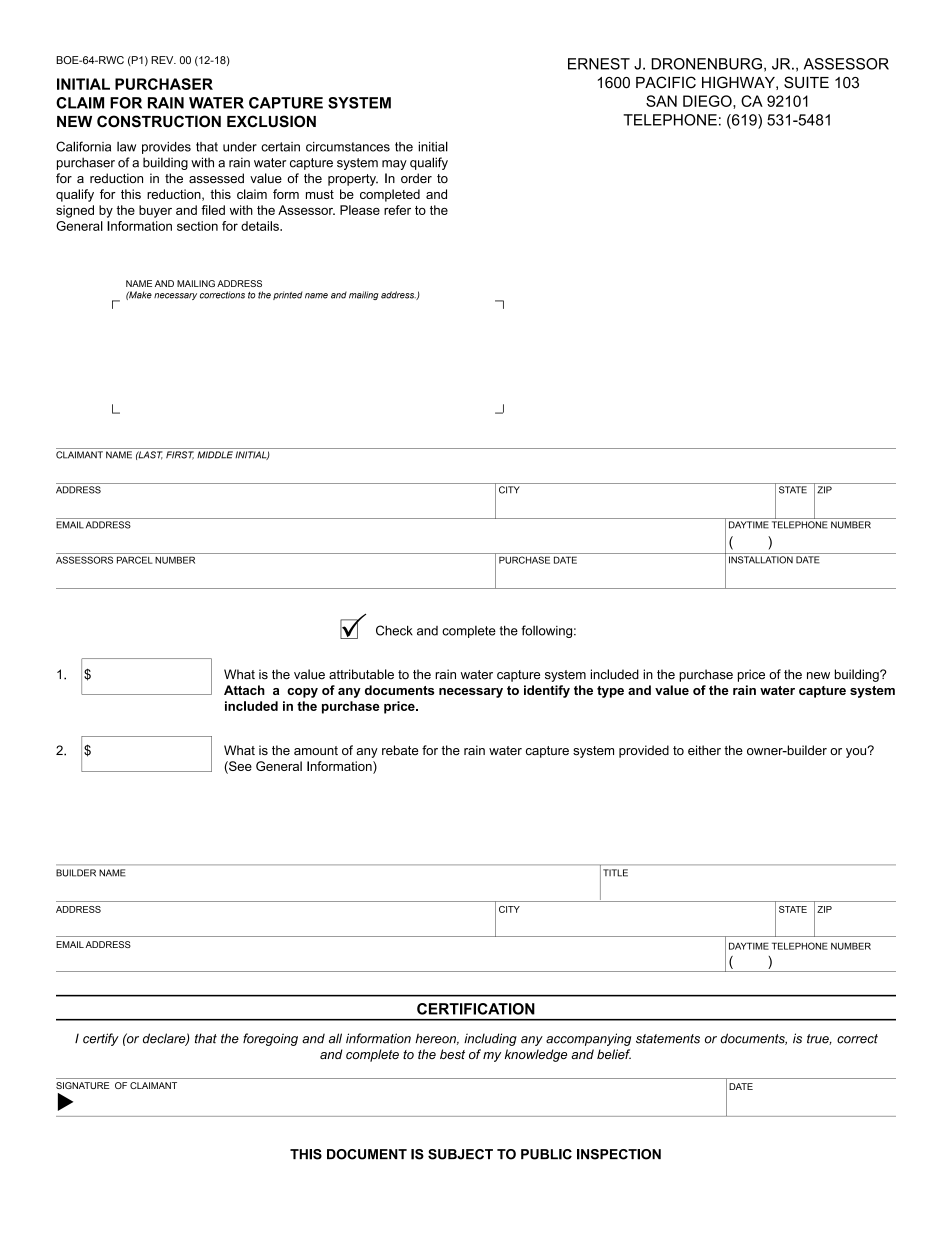 Image resolution: width=952 pixels, height=1233 pixels. What do you see at coordinates (215, 455) in the image?
I see `MIDDLE` at bounding box center [215, 455].
